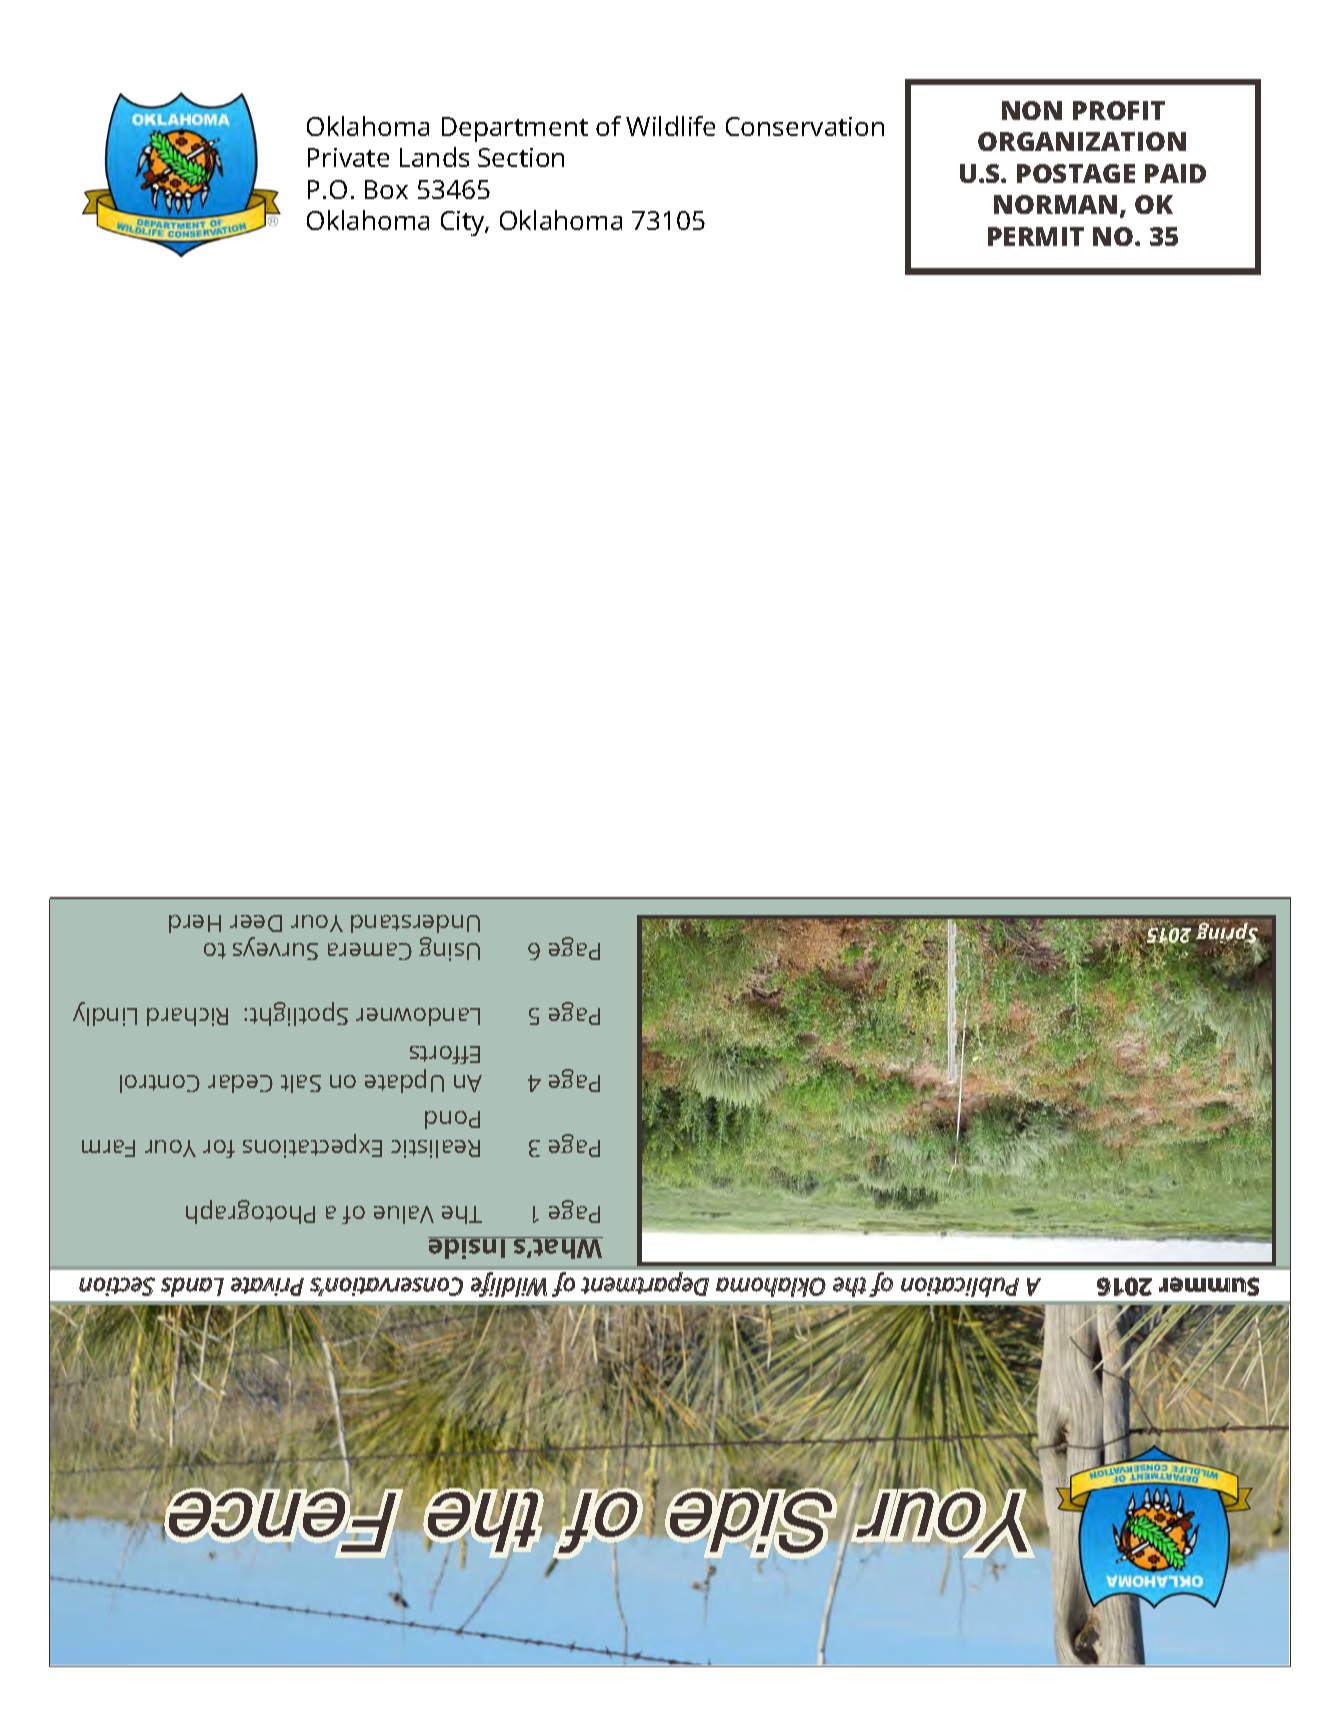  What do you see at coordinates (1082, 141) in the screenshot?
I see `ORGANIZATION` at bounding box center [1082, 141].
